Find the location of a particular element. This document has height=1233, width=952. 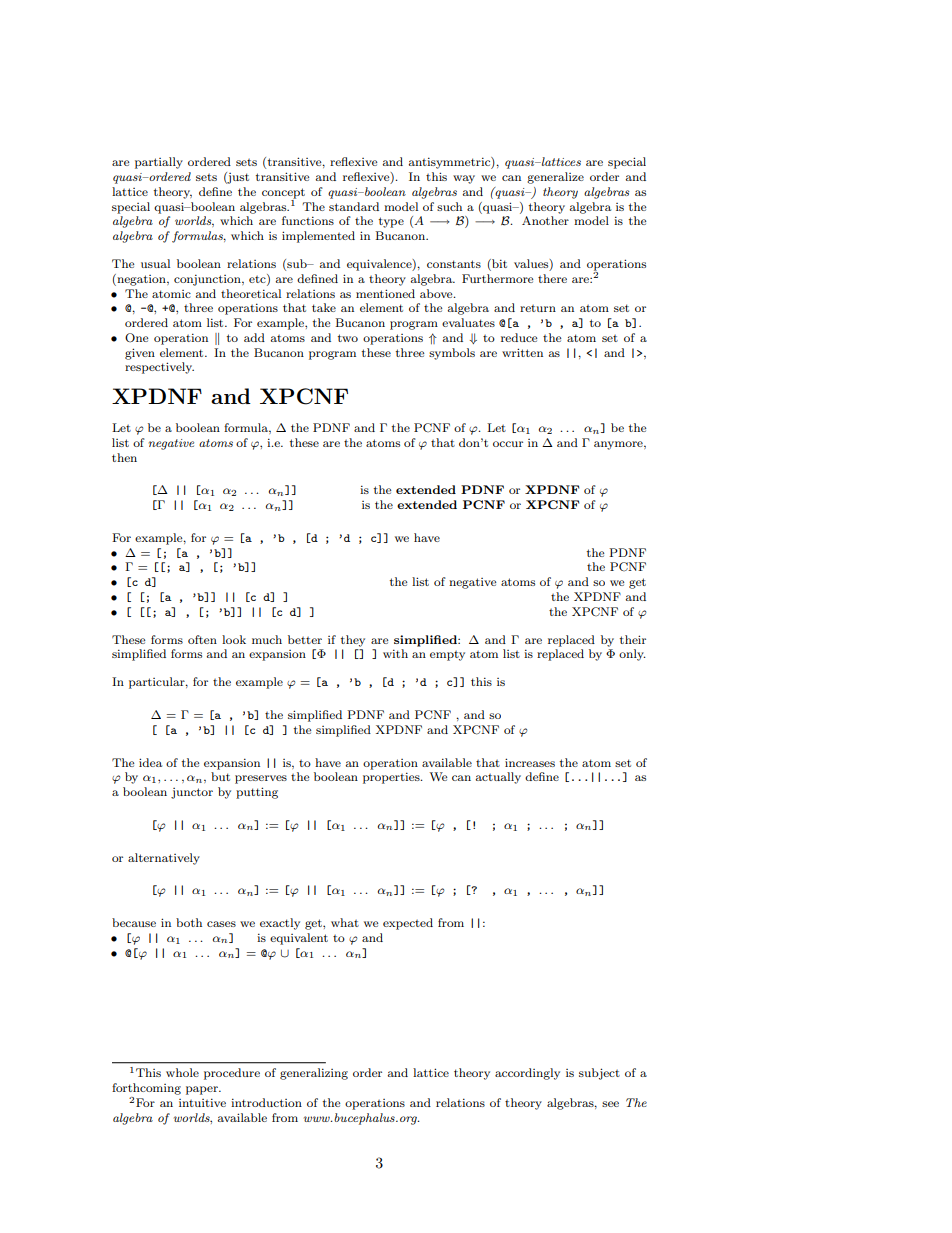

partially is located at coordinates (159, 163).
